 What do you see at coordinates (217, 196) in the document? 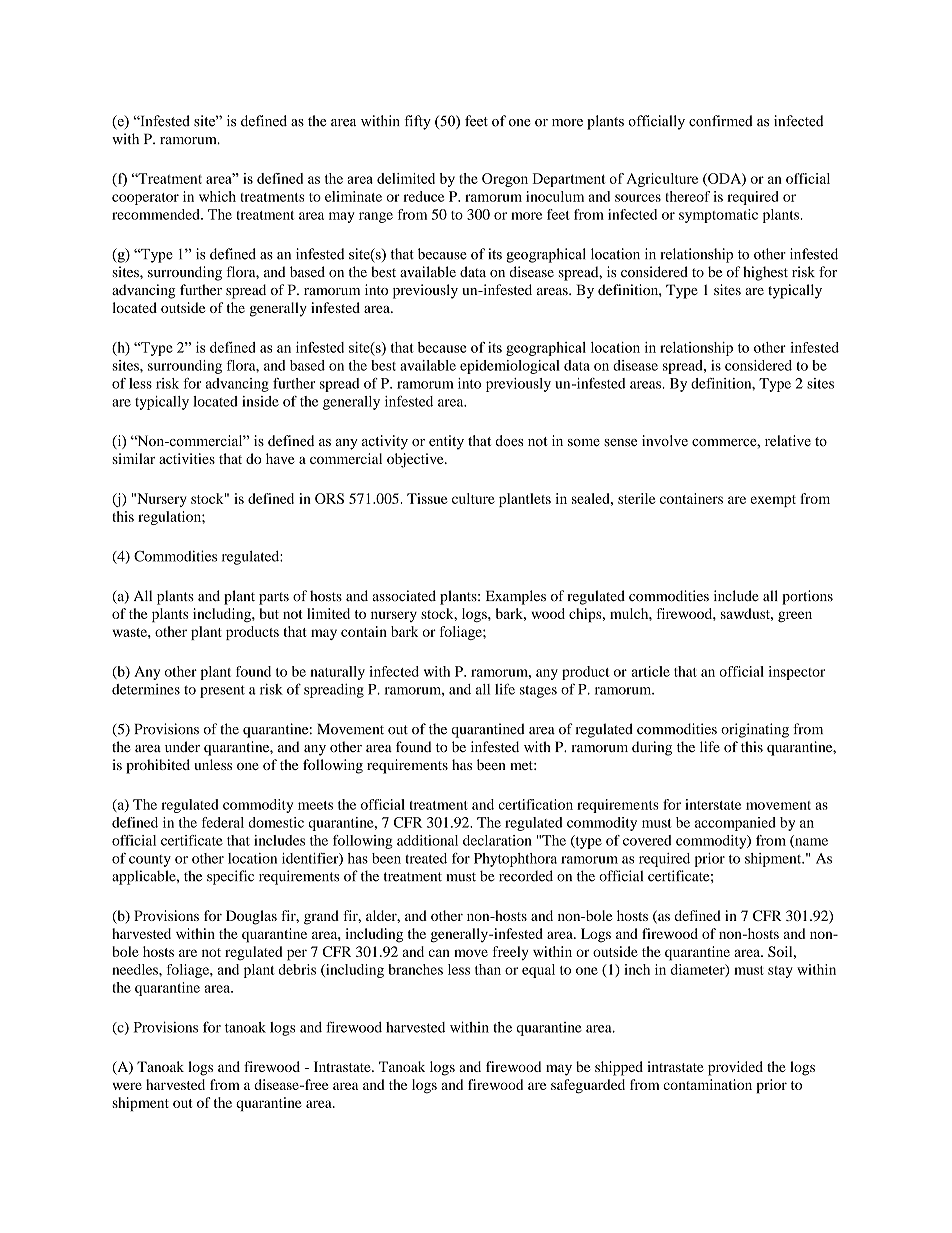
I see `which` at bounding box center [217, 196].
